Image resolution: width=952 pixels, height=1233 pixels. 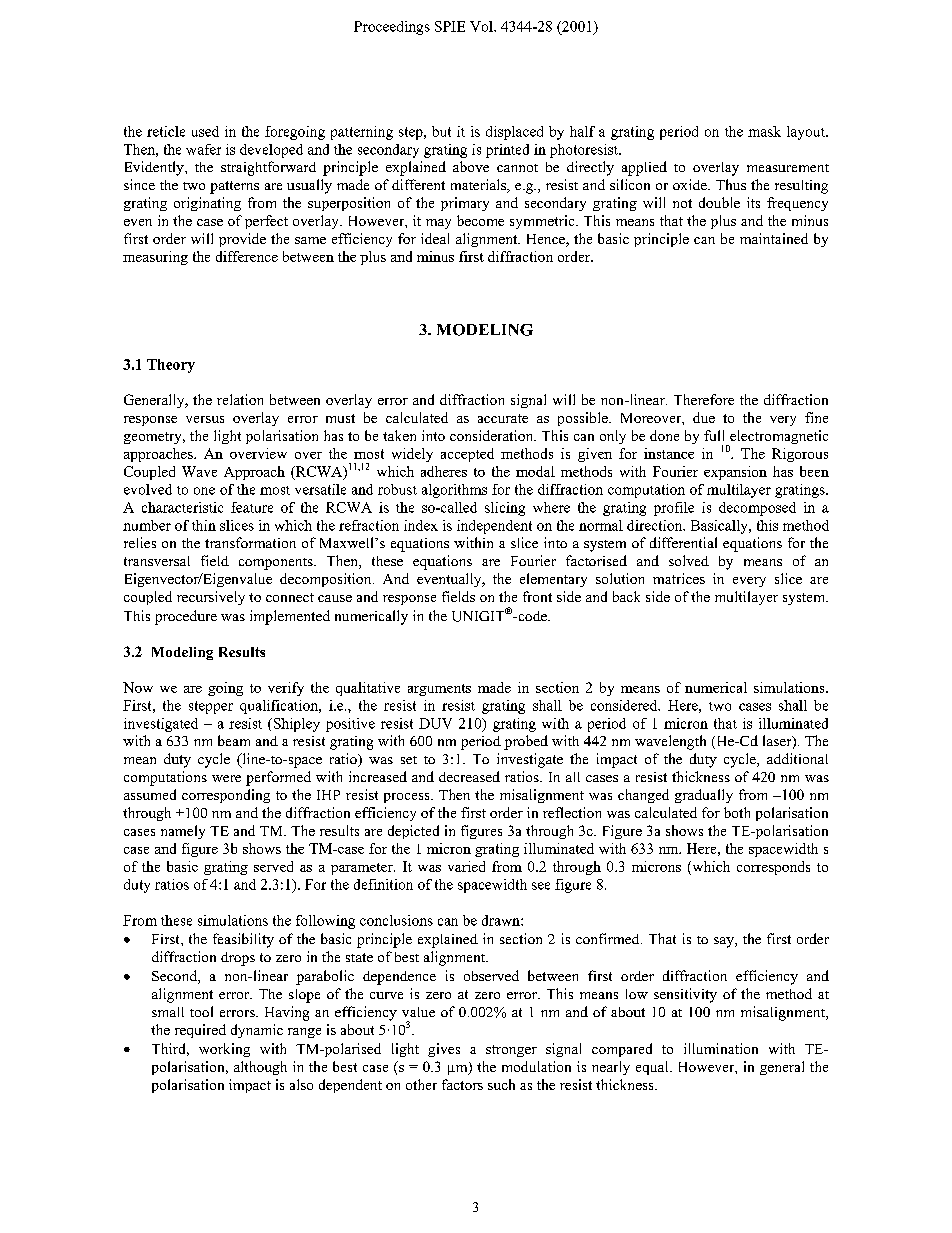 What do you see at coordinates (689, 560) in the page?
I see `solved` at bounding box center [689, 560].
